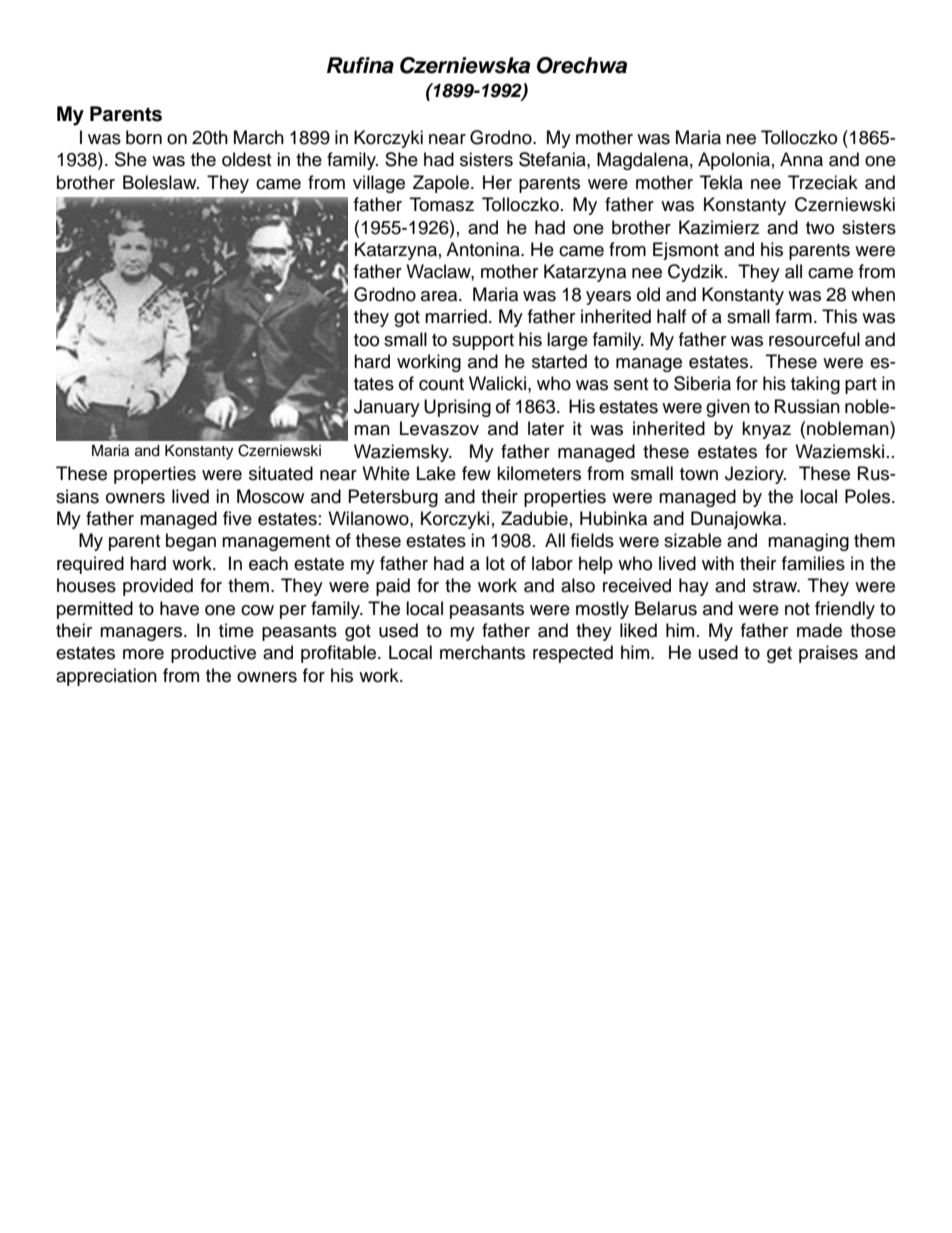  I want to click on merchants, so click(482, 652).
